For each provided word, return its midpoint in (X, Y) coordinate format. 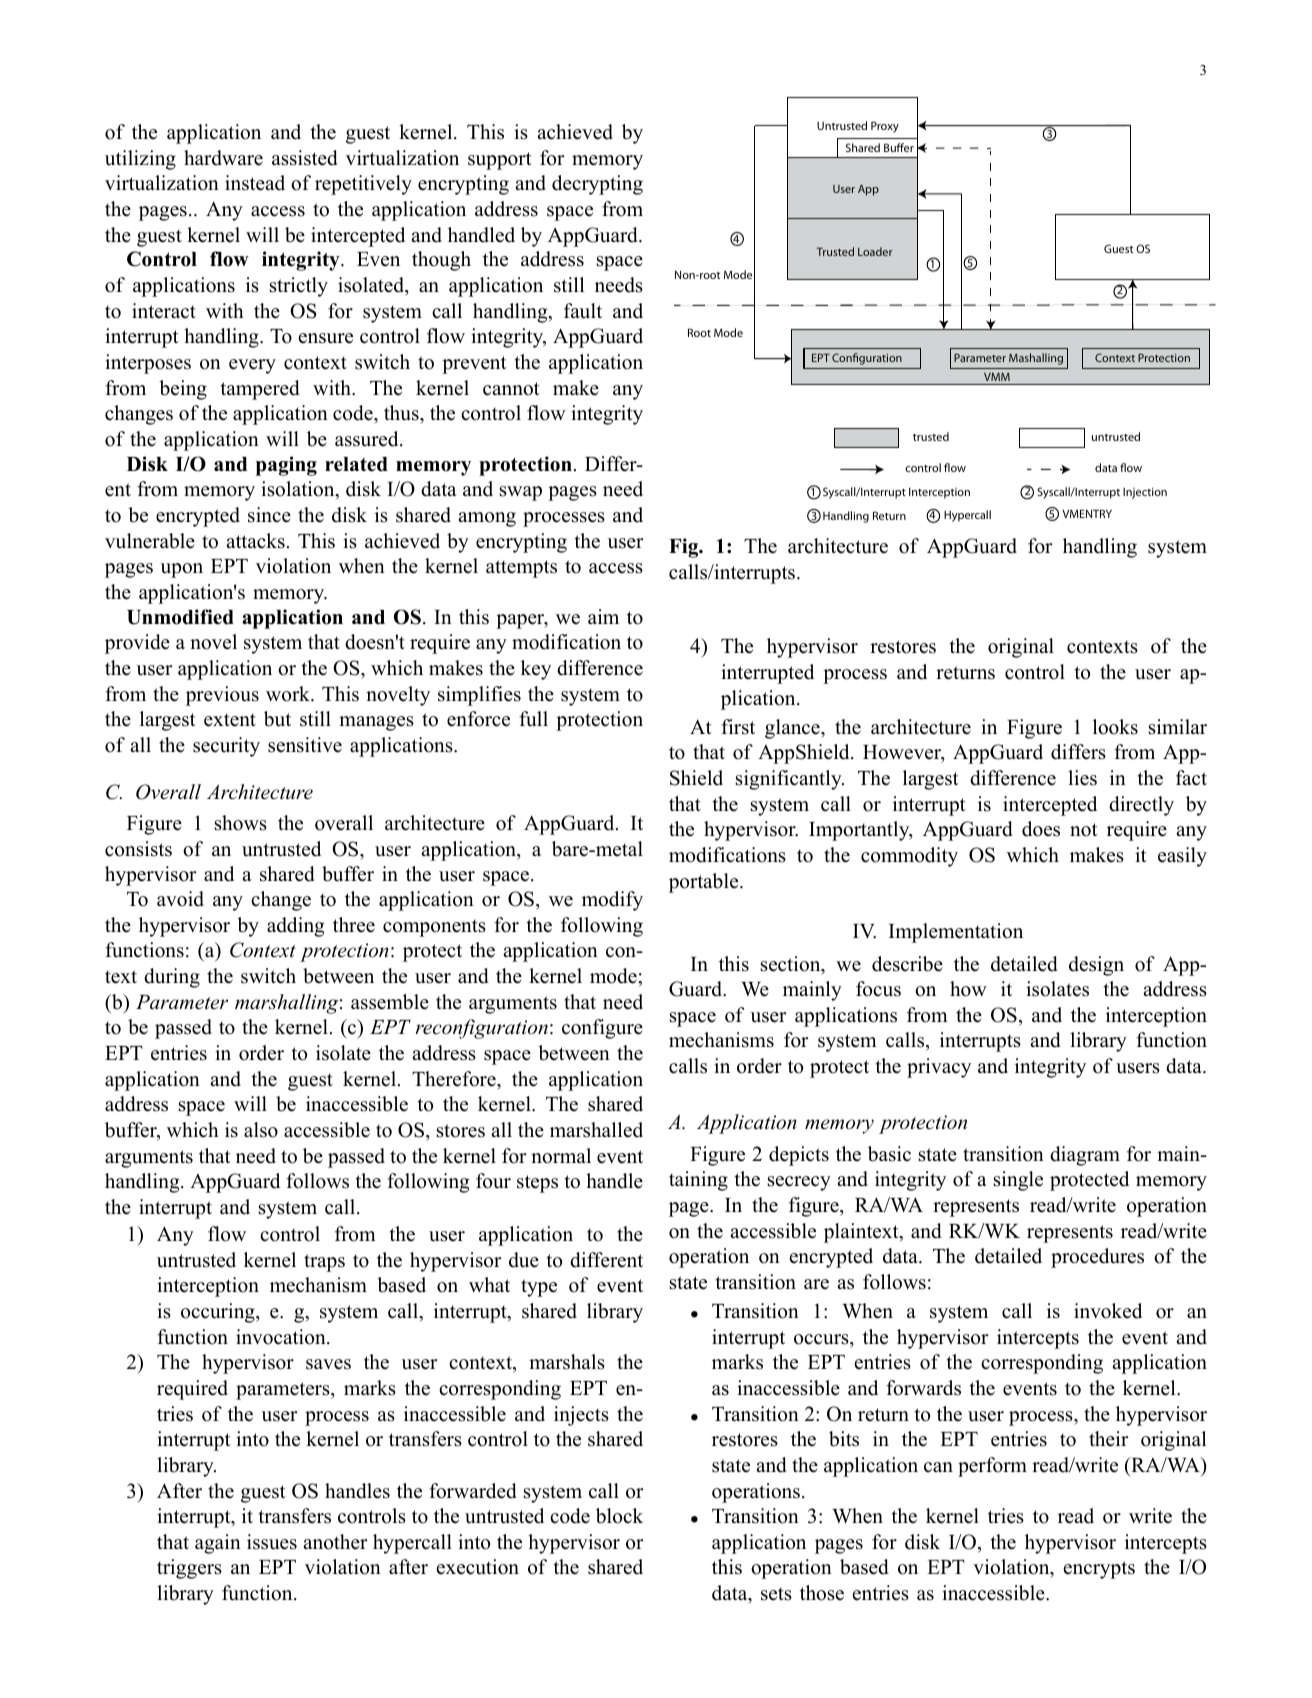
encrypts (1099, 1570)
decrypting (597, 185)
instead (255, 183)
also (261, 1130)
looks (1115, 727)
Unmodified (180, 617)
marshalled (596, 1130)
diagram (1085, 1156)
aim (603, 616)
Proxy (885, 127)
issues (272, 1542)
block (619, 1516)
